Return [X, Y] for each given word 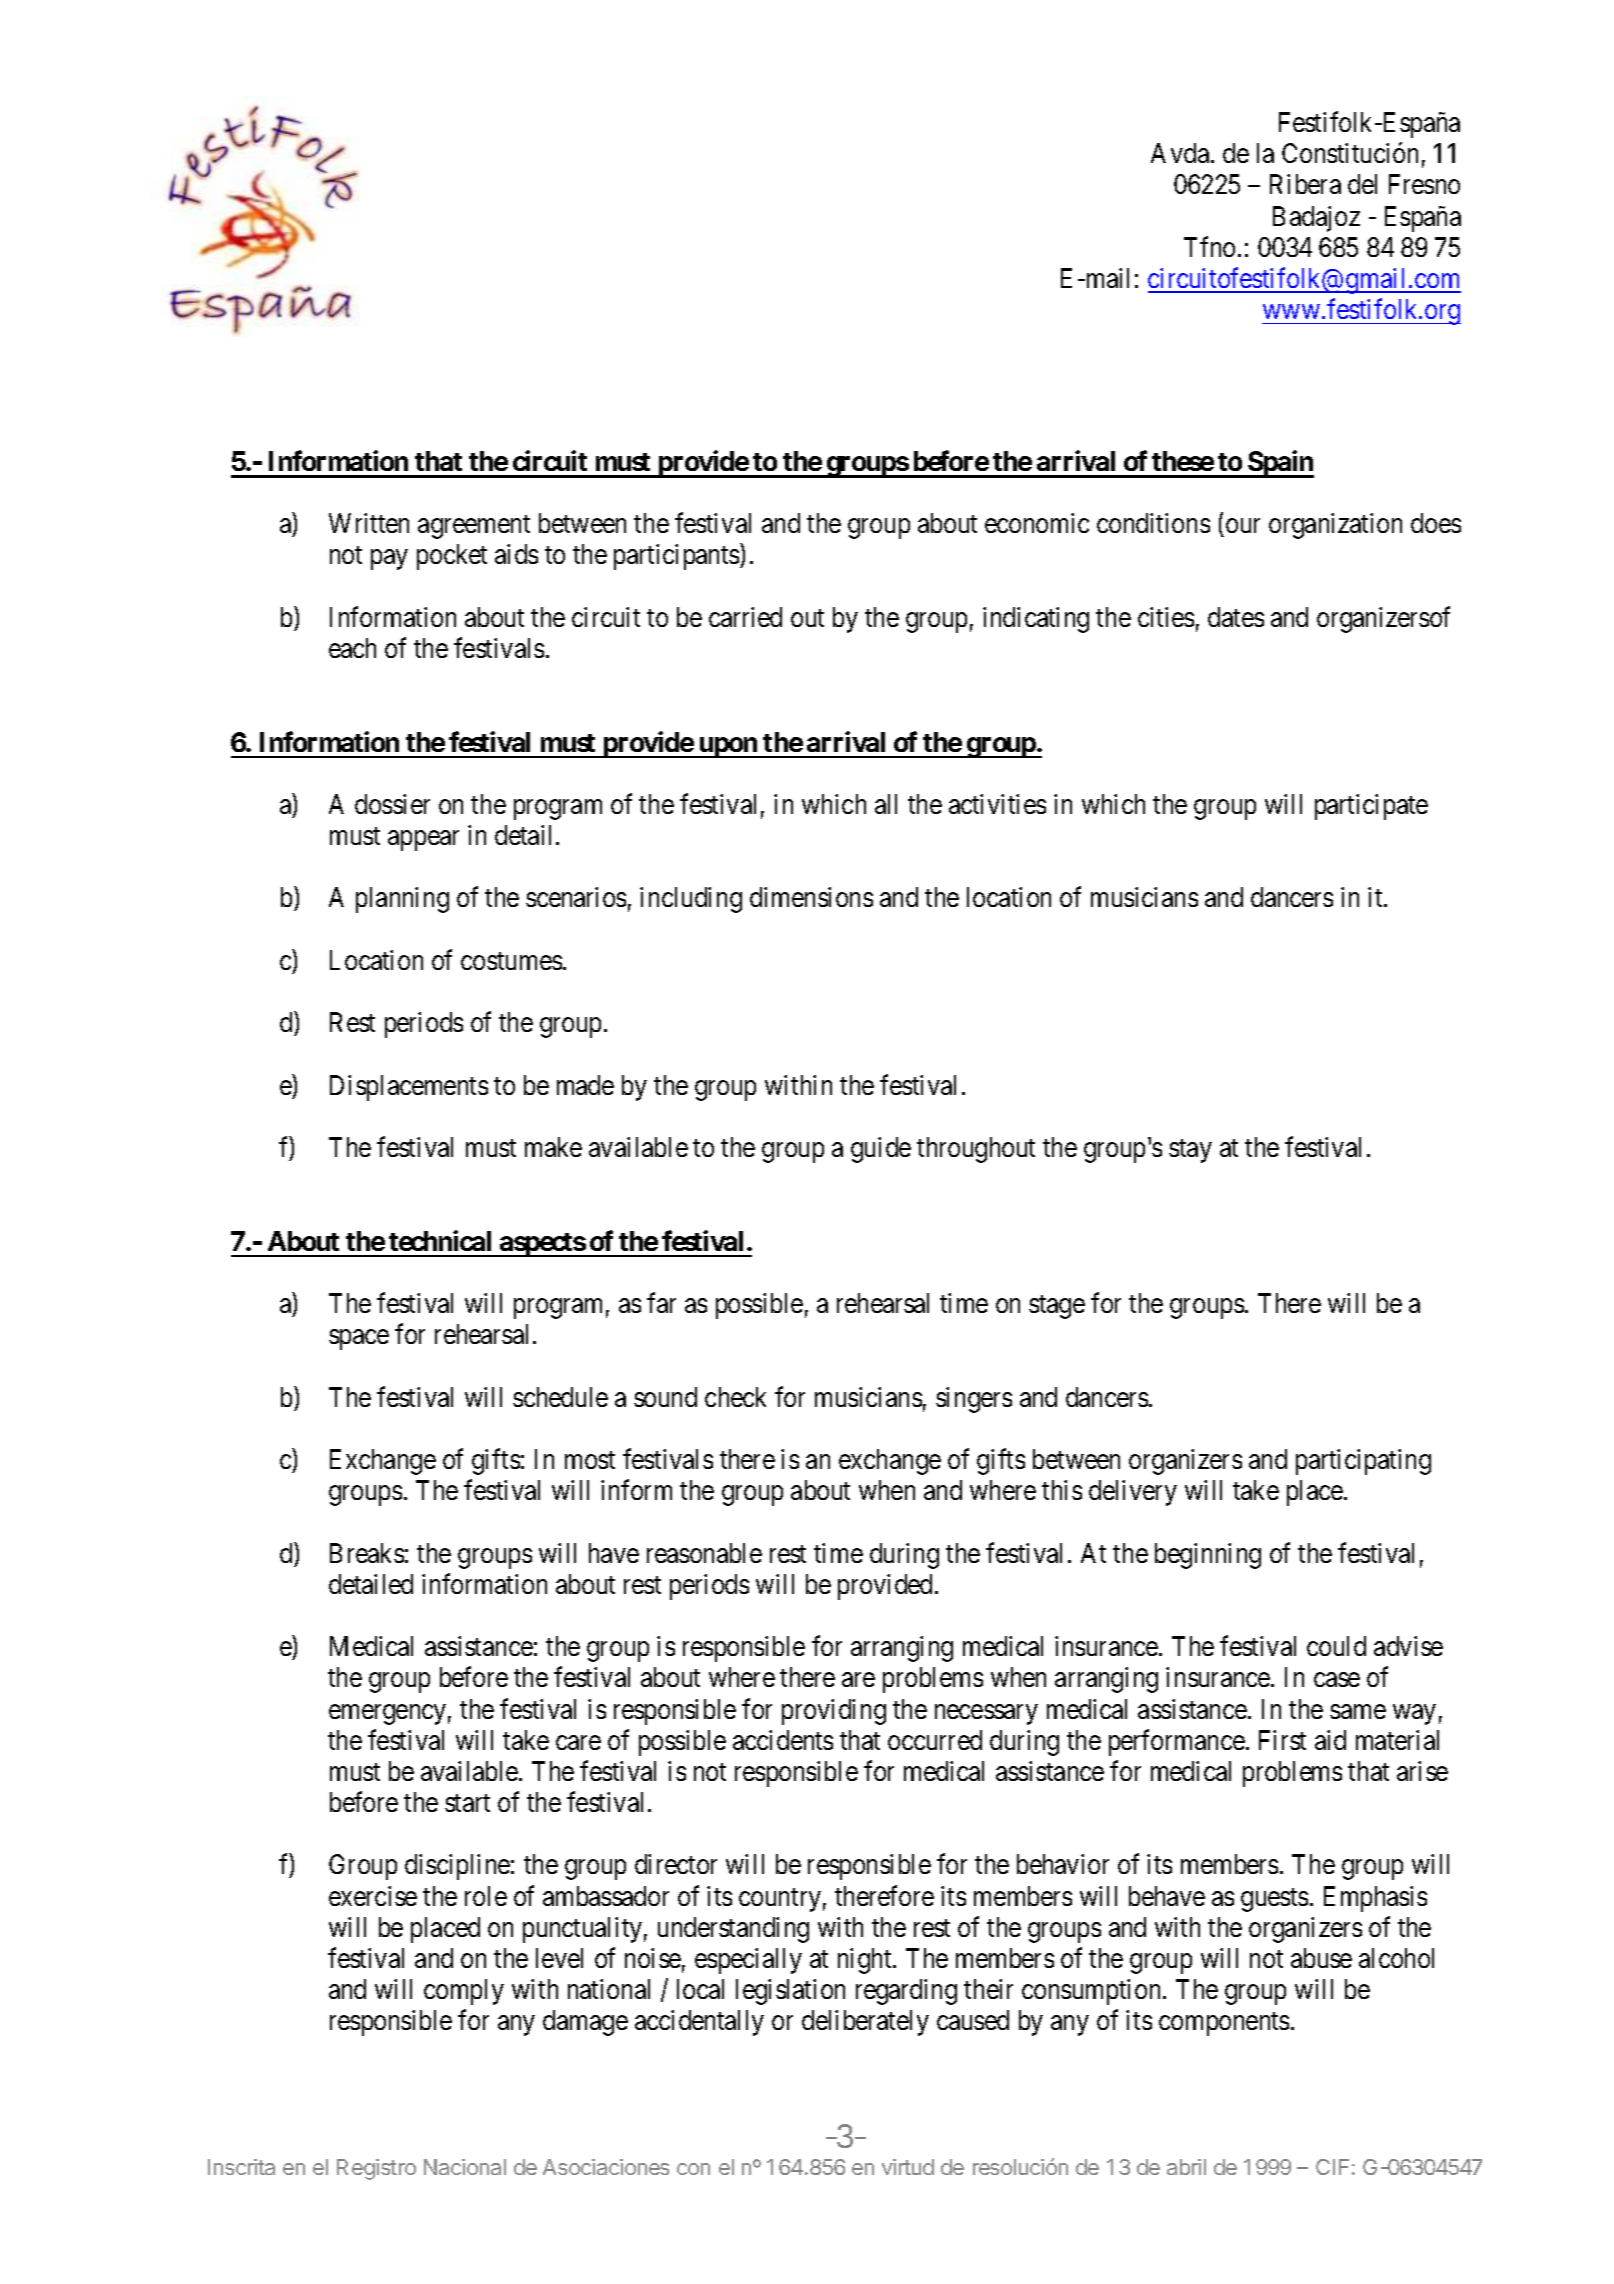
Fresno [1424, 184]
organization [1335, 526]
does [1436, 523]
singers [974, 1400]
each [352, 648]
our [1243, 526]
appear [423, 841]
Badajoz [1316, 219]
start [467, 1803]
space [359, 1340]
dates [1236, 617]
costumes [511, 961]
